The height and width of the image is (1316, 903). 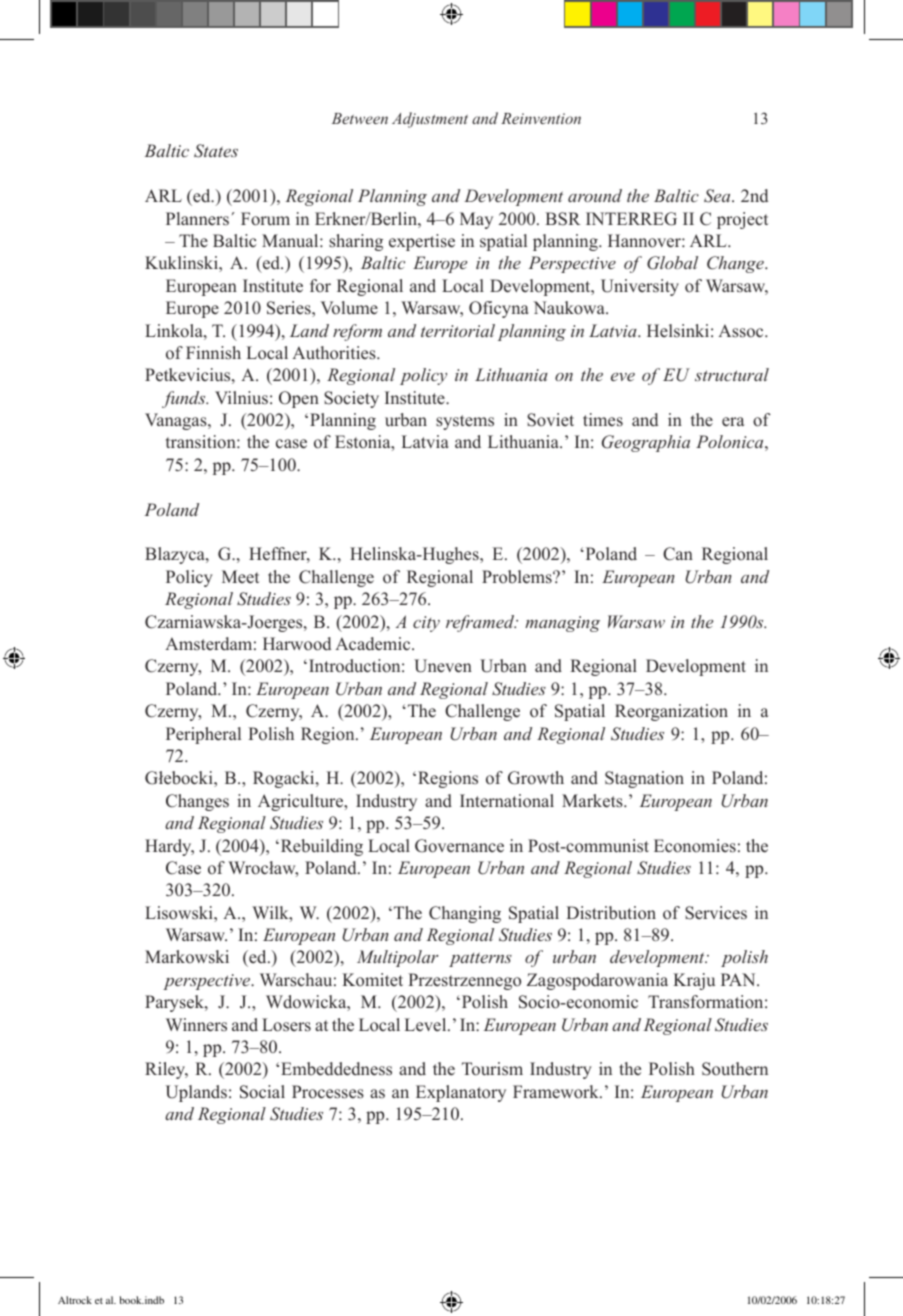 What do you see at coordinates (735, 1069) in the image?
I see `Southern` at bounding box center [735, 1069].
